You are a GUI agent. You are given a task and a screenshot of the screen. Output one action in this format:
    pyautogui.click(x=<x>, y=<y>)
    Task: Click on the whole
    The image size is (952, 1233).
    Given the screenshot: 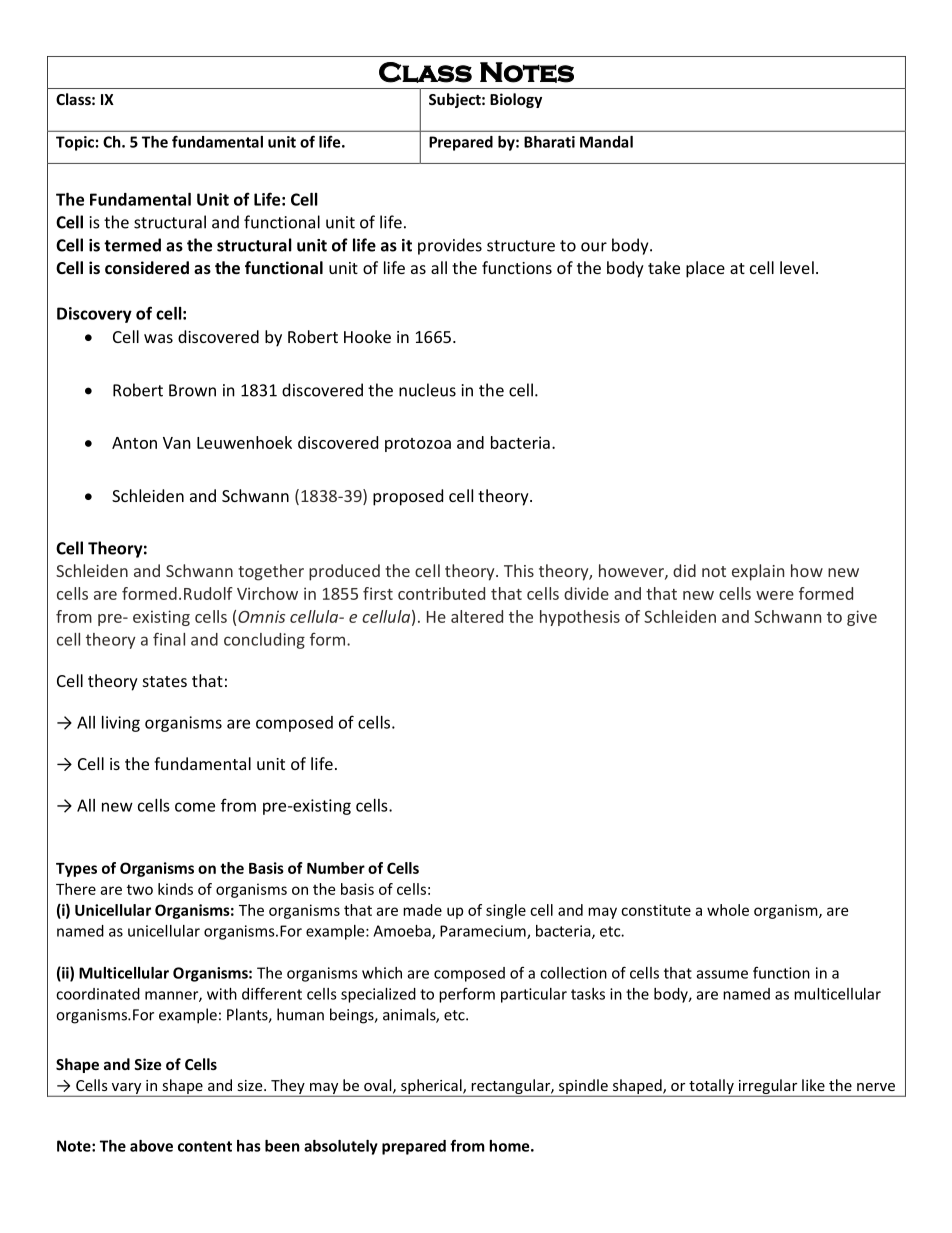 What is the action you would take?
    pyautogui.click(x=728, y=910)
